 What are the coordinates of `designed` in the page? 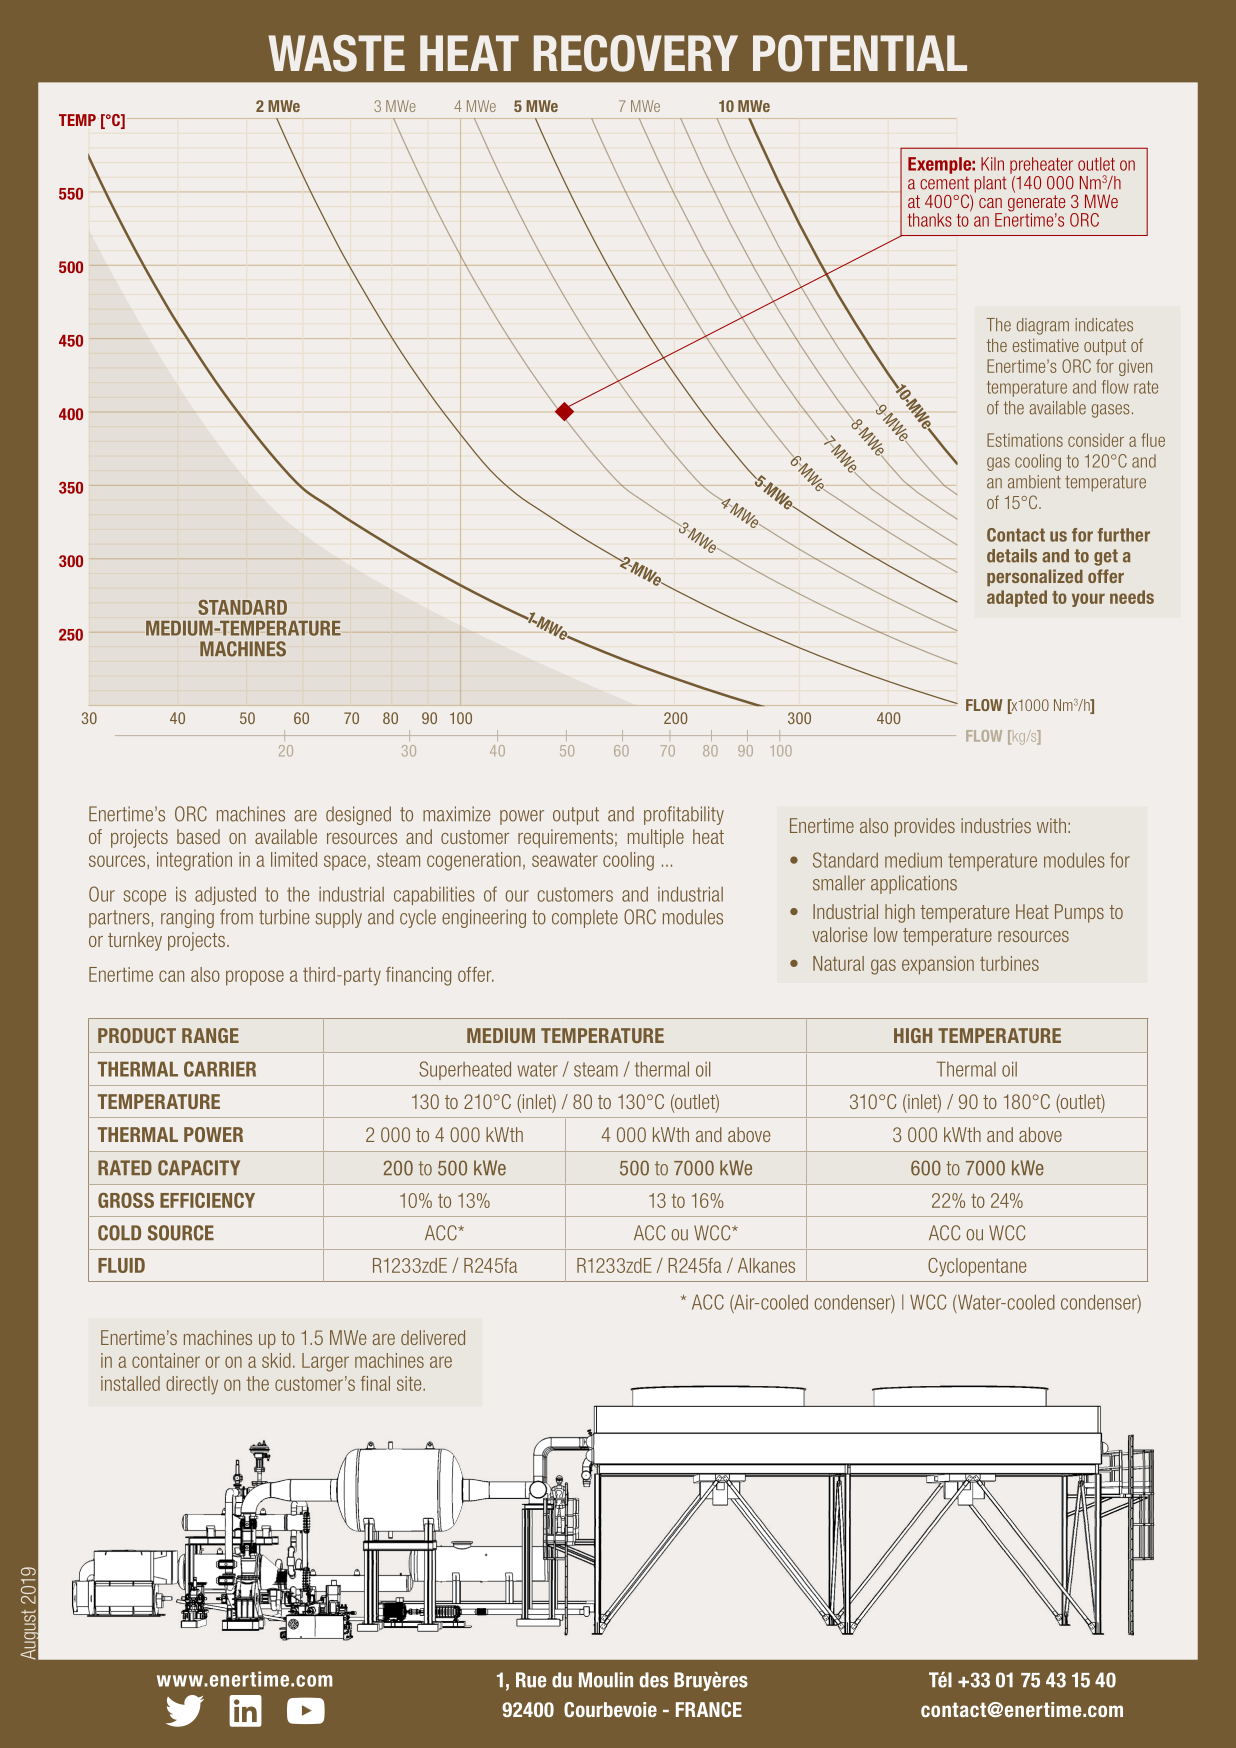 It's located at (358, 815).
